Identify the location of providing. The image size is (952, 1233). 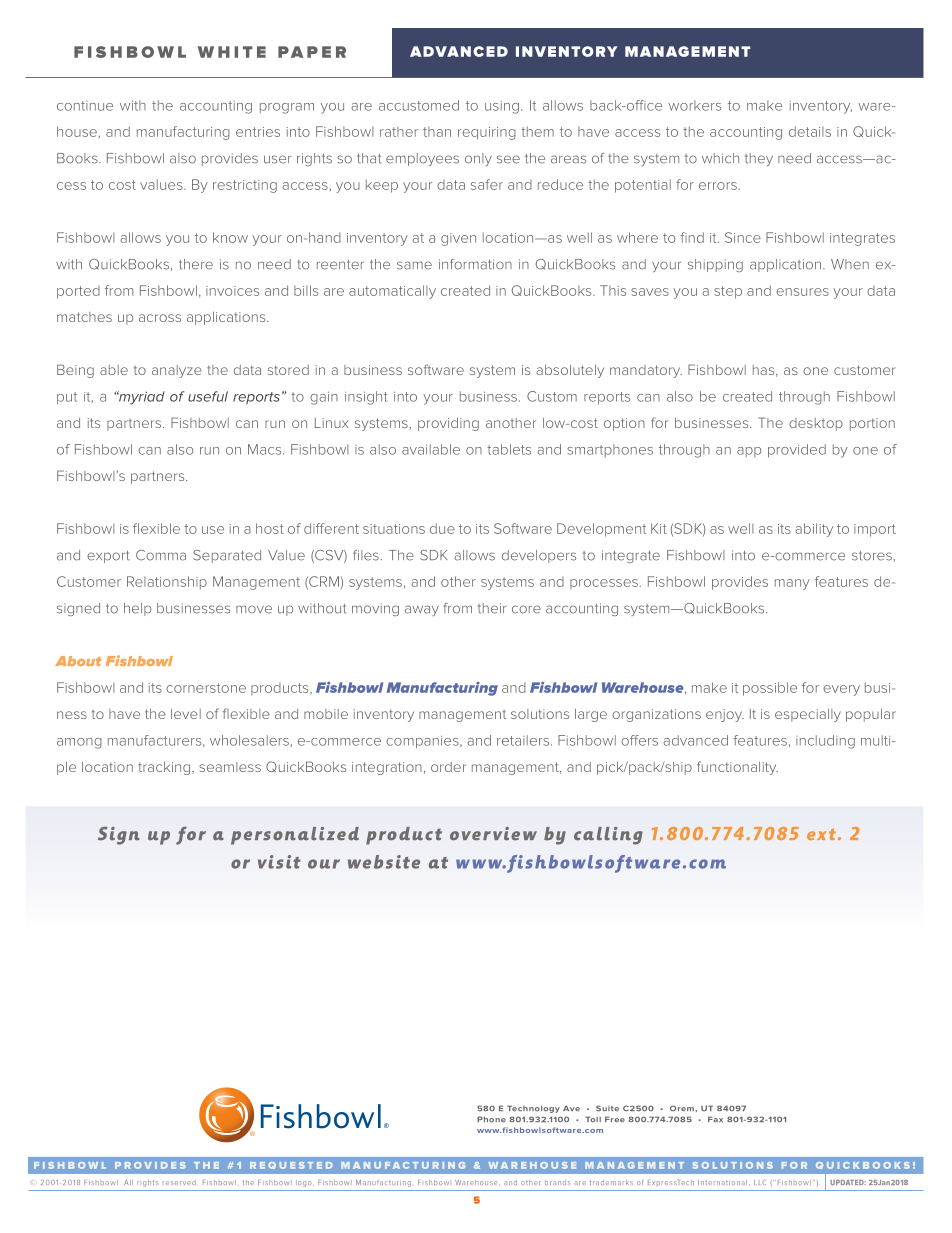
(448, 424).
